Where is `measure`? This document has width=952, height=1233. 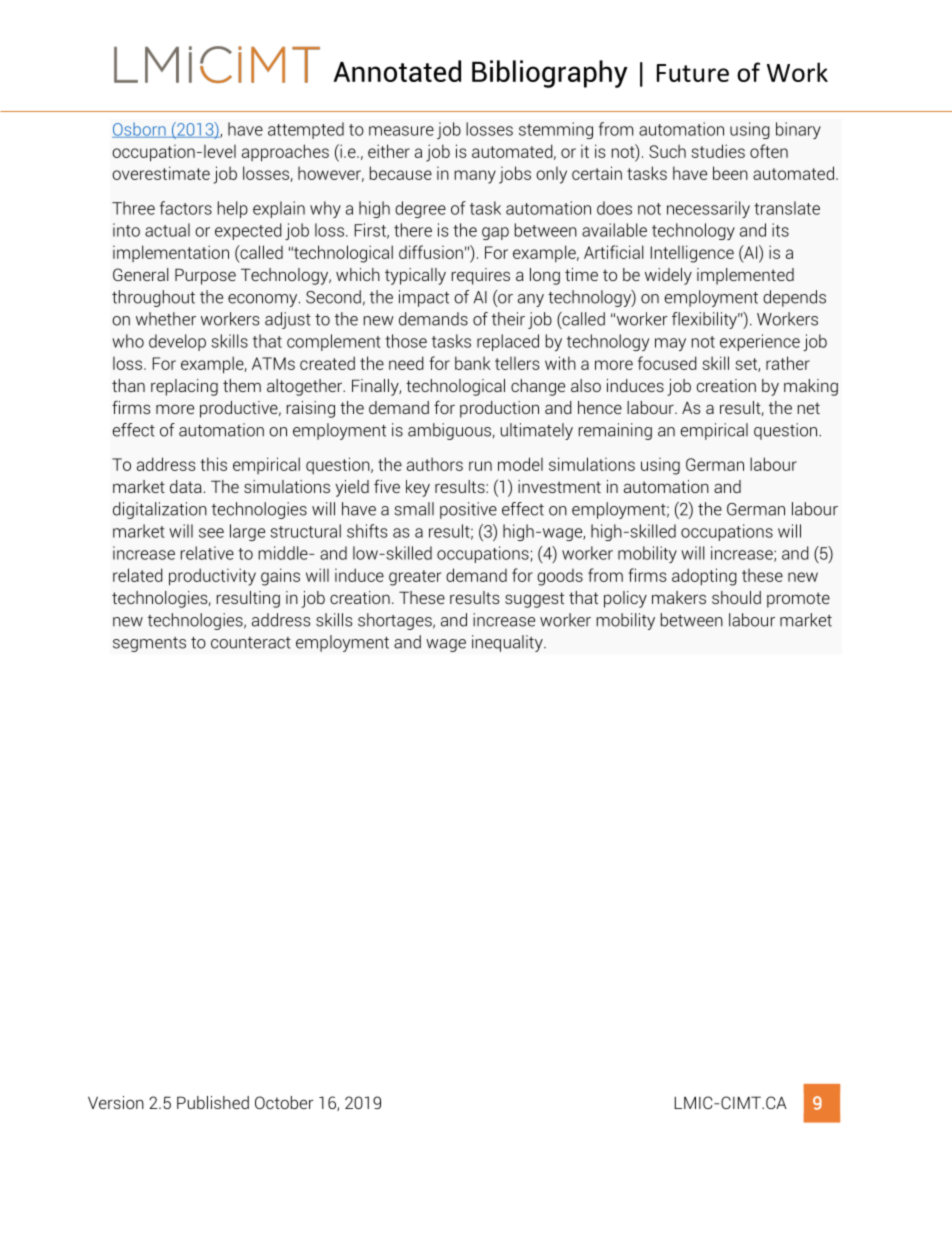 measure is located at coordinates (401, 131).
